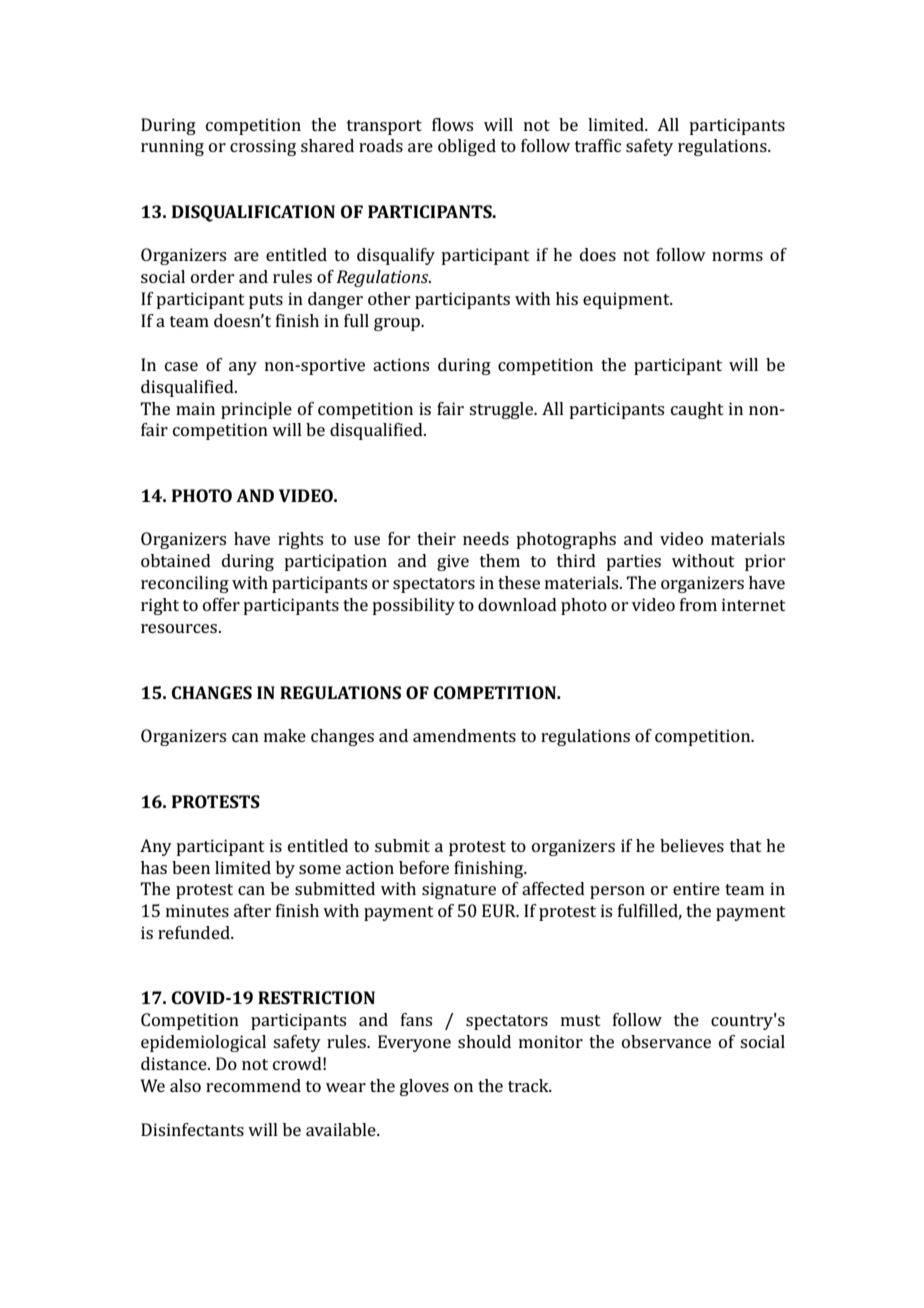 The width and height of the screenshot is (924, 1308). What do you see at coordinates (413, 606) in the screenshot?
I see `possibility` at bounding box center [413, 606].
